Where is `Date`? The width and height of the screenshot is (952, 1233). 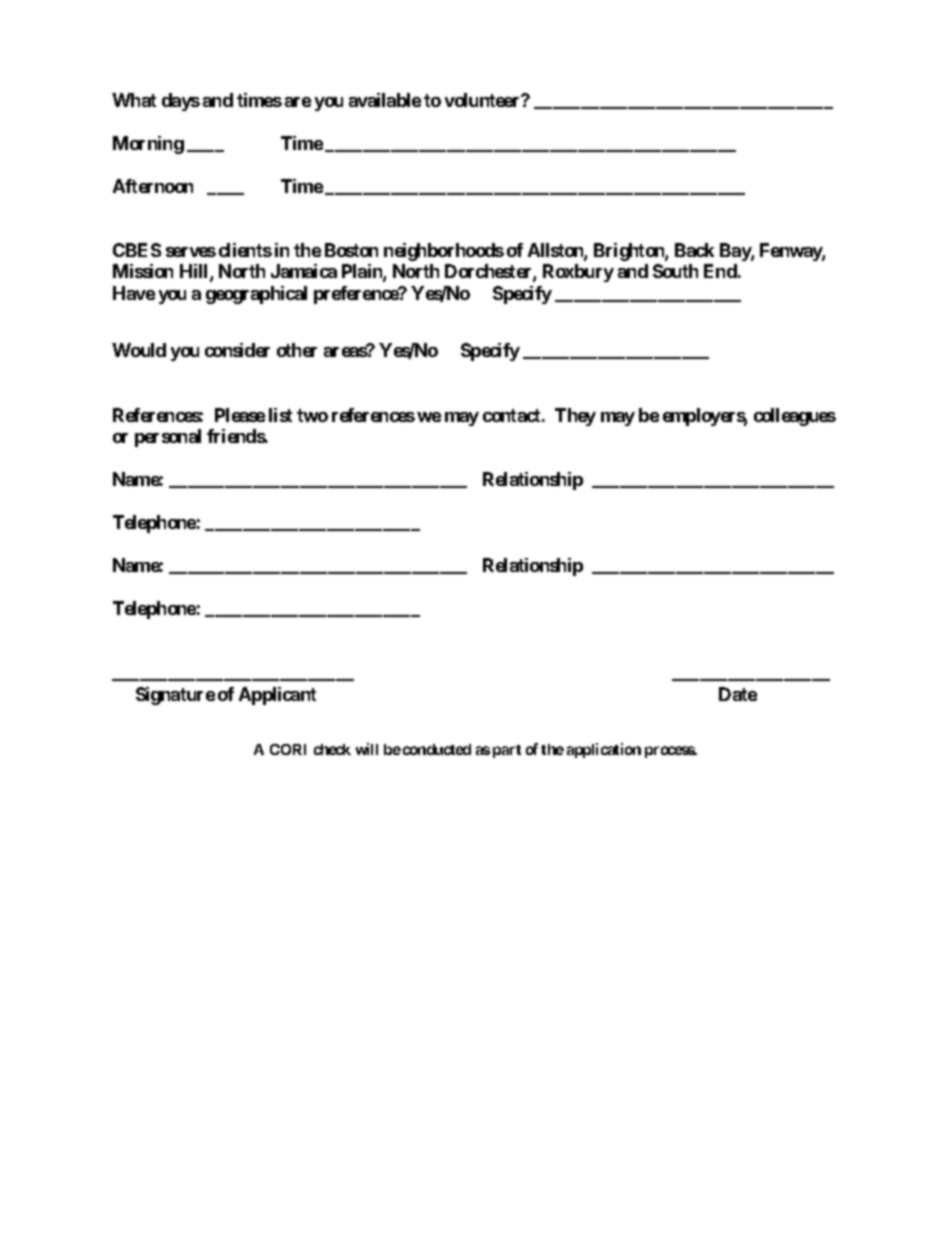 Date is located at coordinates (738, 694).
